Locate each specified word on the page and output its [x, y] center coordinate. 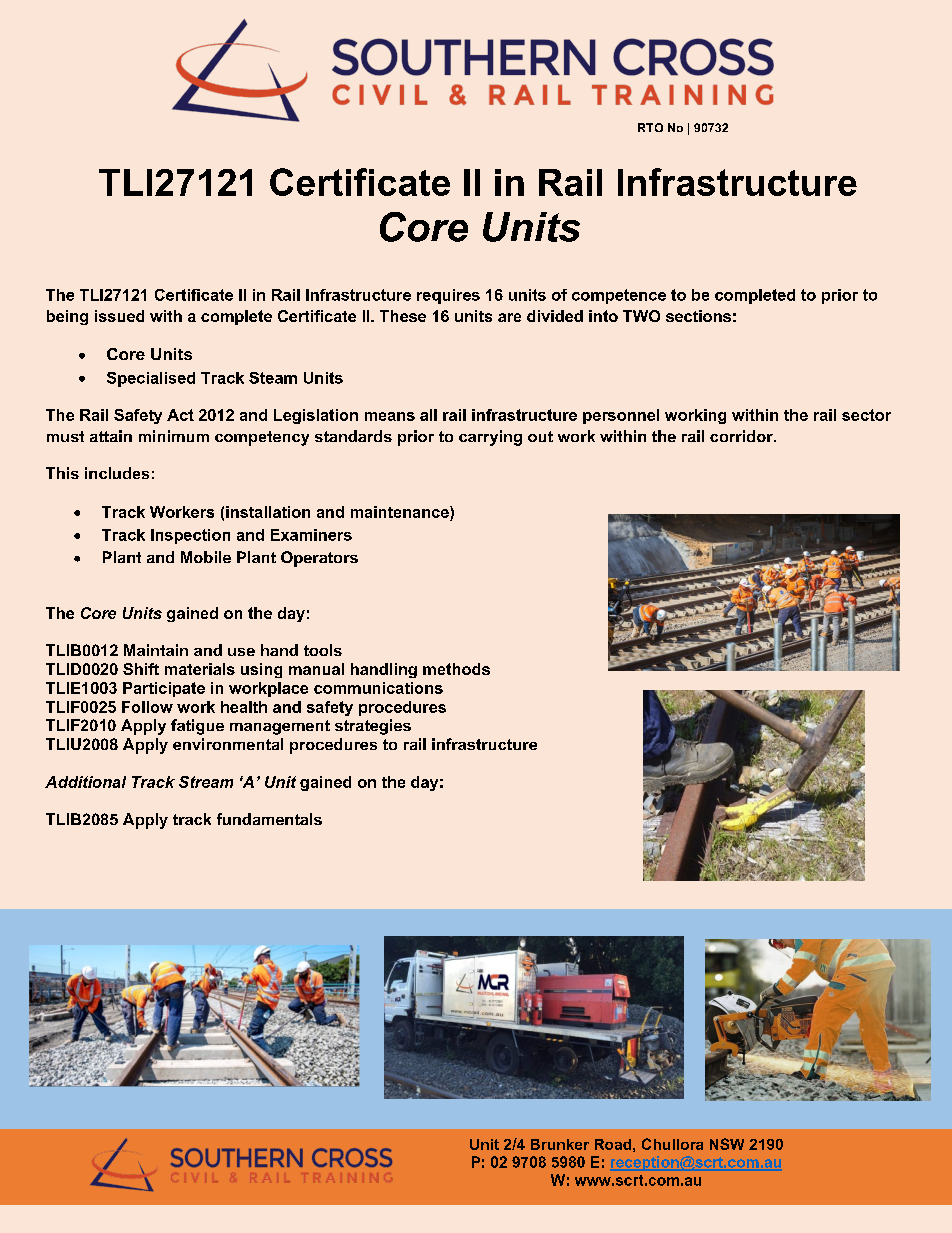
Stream [206, 782]
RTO [650, 127]
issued [119, 316]
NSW [727, 1144]
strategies [373, 727]
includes [117, 473]
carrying [490, 438]
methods [456, 669]
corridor [742, 436]
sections [698, 316]
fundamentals [269, 819]
